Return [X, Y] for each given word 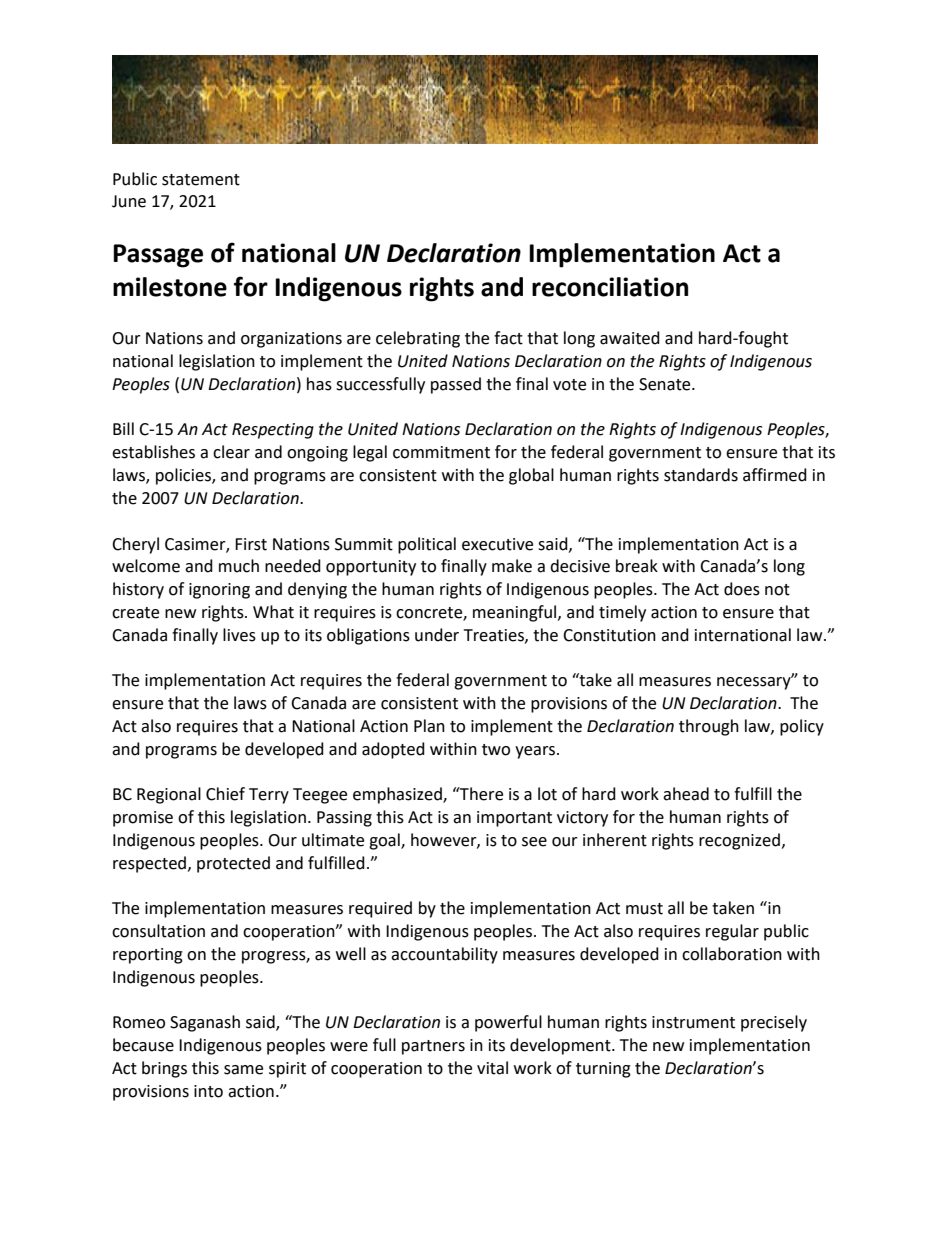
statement [201, 180]
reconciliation [610, 287]
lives [239, 635]
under [437, 635]
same [243, 1070]
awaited [630, 338]
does [742, 589]
